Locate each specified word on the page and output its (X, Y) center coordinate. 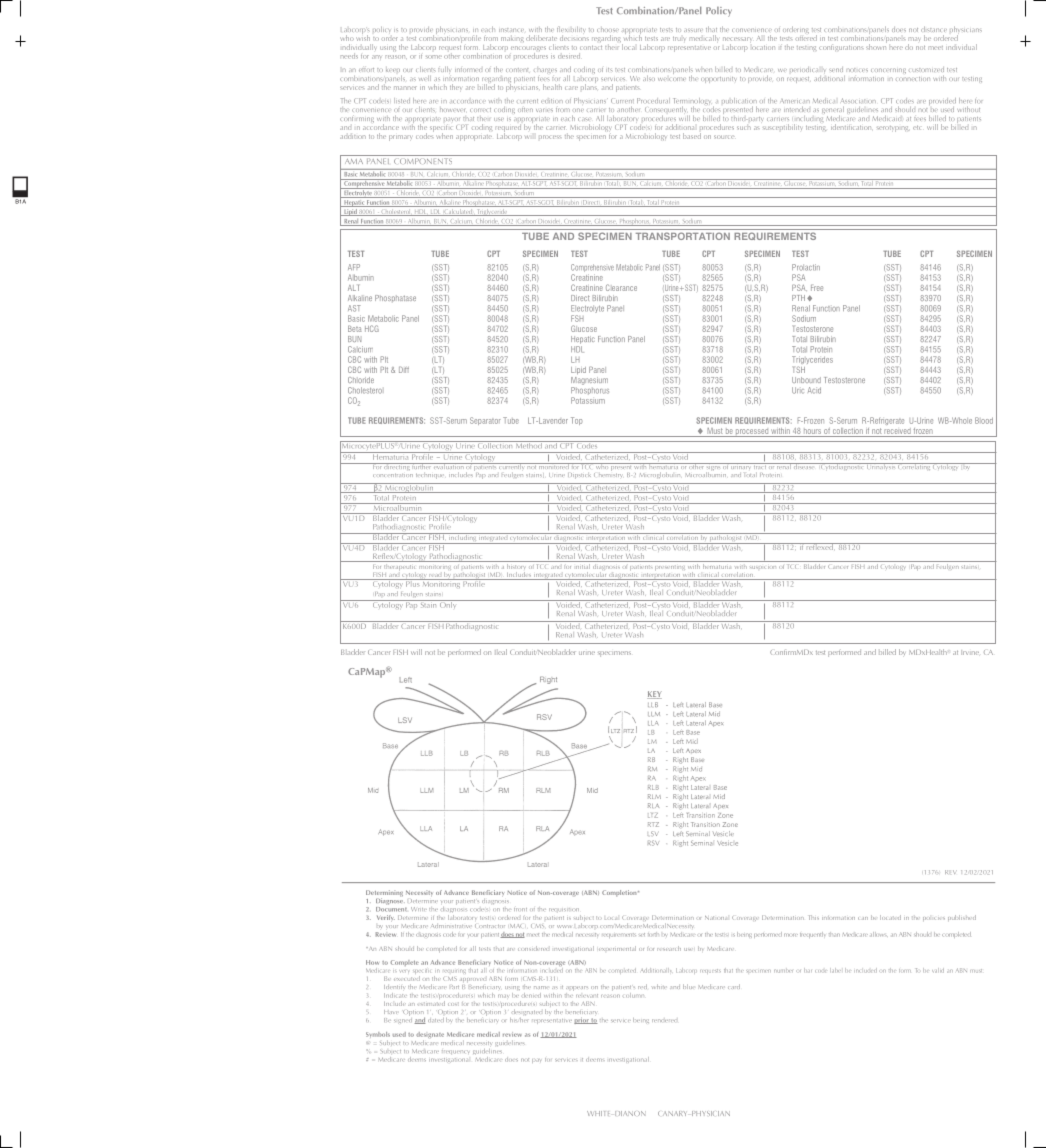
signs (713, 468)
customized (926, 69)
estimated (431, 1002)
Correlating (914, 466)
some (434, 57)
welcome (672, 77)
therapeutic (400, 567)
